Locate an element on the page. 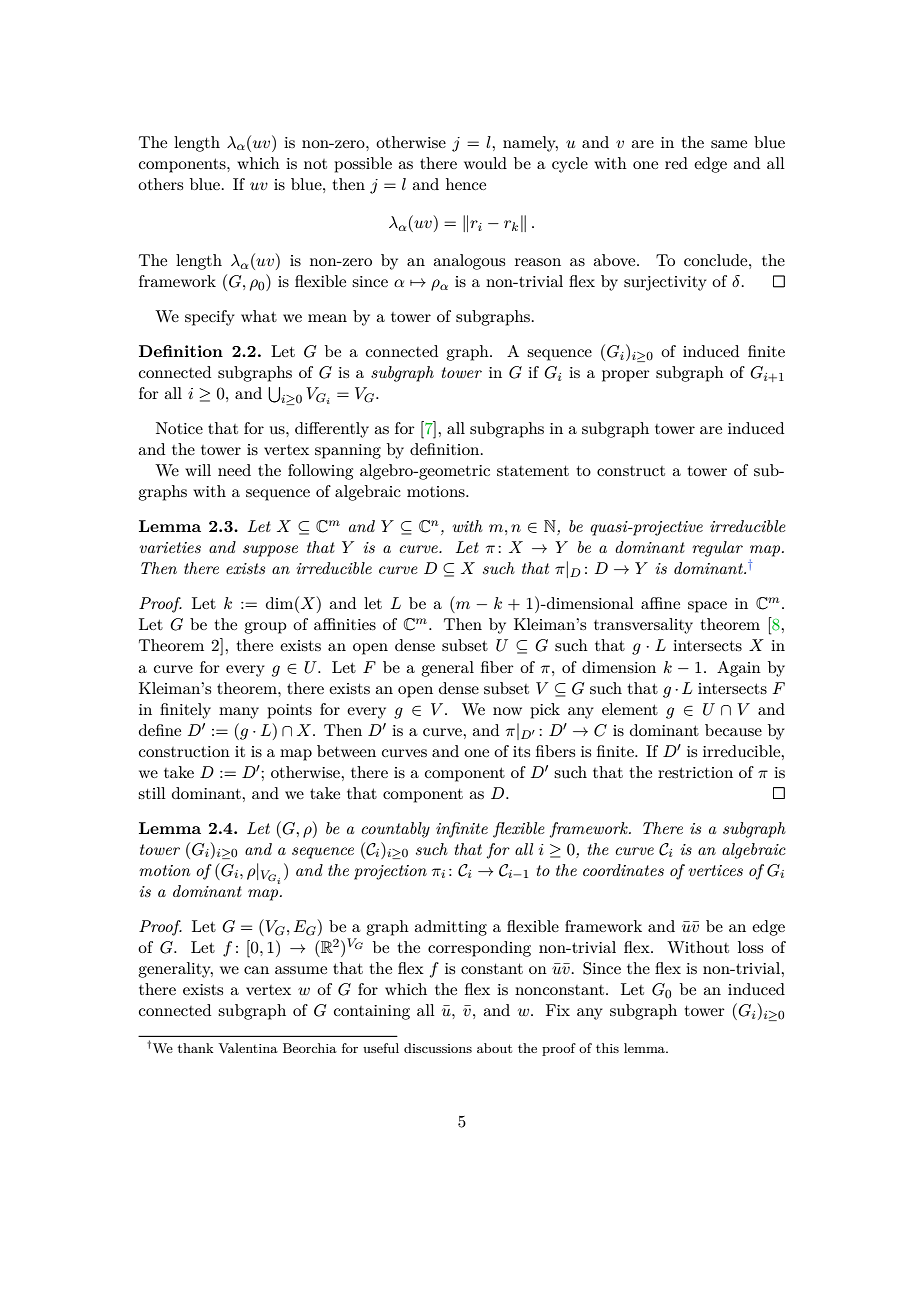 The image size is (924, 1308). hence is located at coordinates (466, 184).
